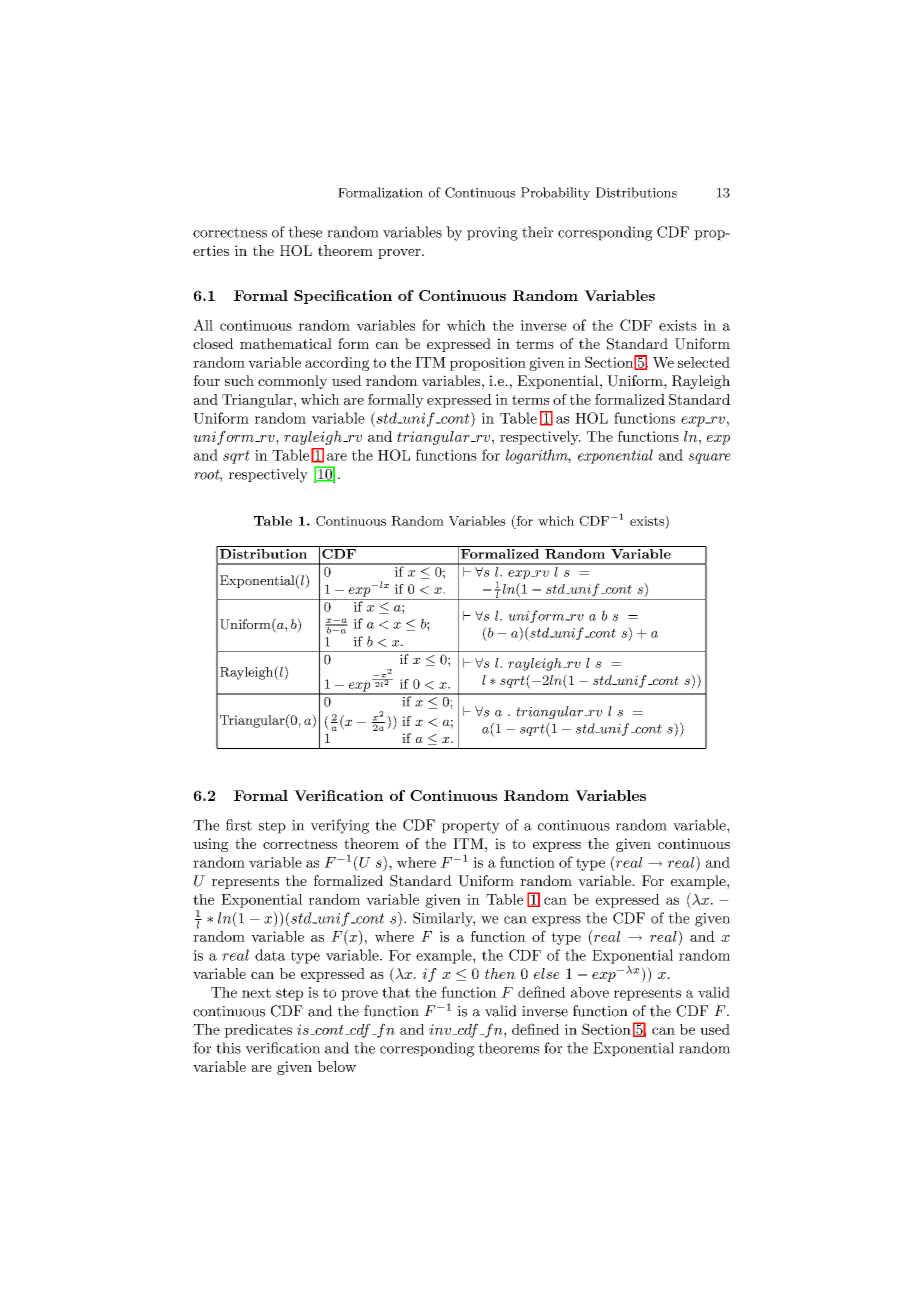 The width and height of the screenshot is (924, 1308). I want to click on data, so click(270, 955).
